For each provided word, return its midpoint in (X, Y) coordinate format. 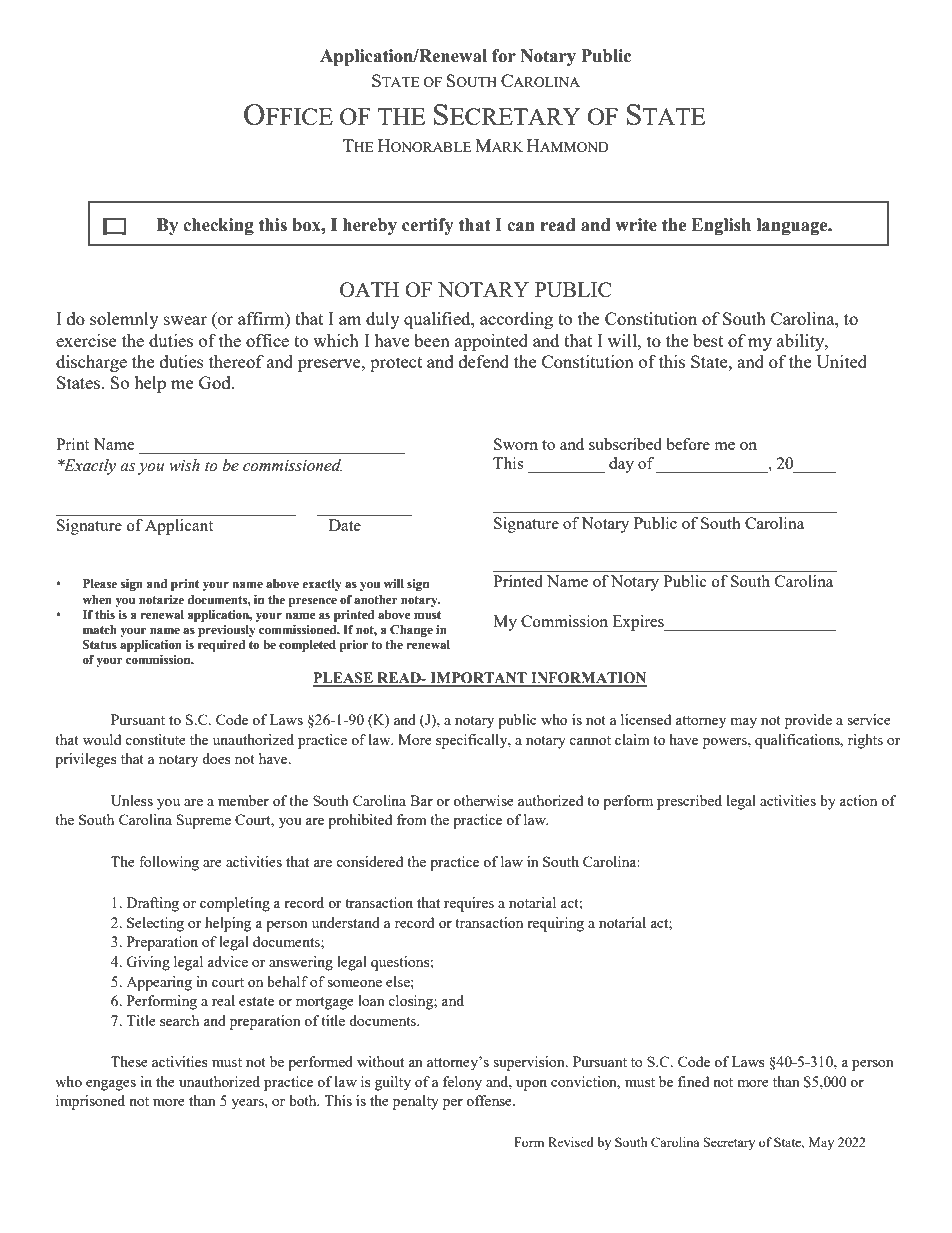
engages (111, 1085)
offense (490, 1100)
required (221, 646)
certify (428, 226)
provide (808, 721)
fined (693, 1081)
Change (411, 631)
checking (218, 226)
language (793, 226)
